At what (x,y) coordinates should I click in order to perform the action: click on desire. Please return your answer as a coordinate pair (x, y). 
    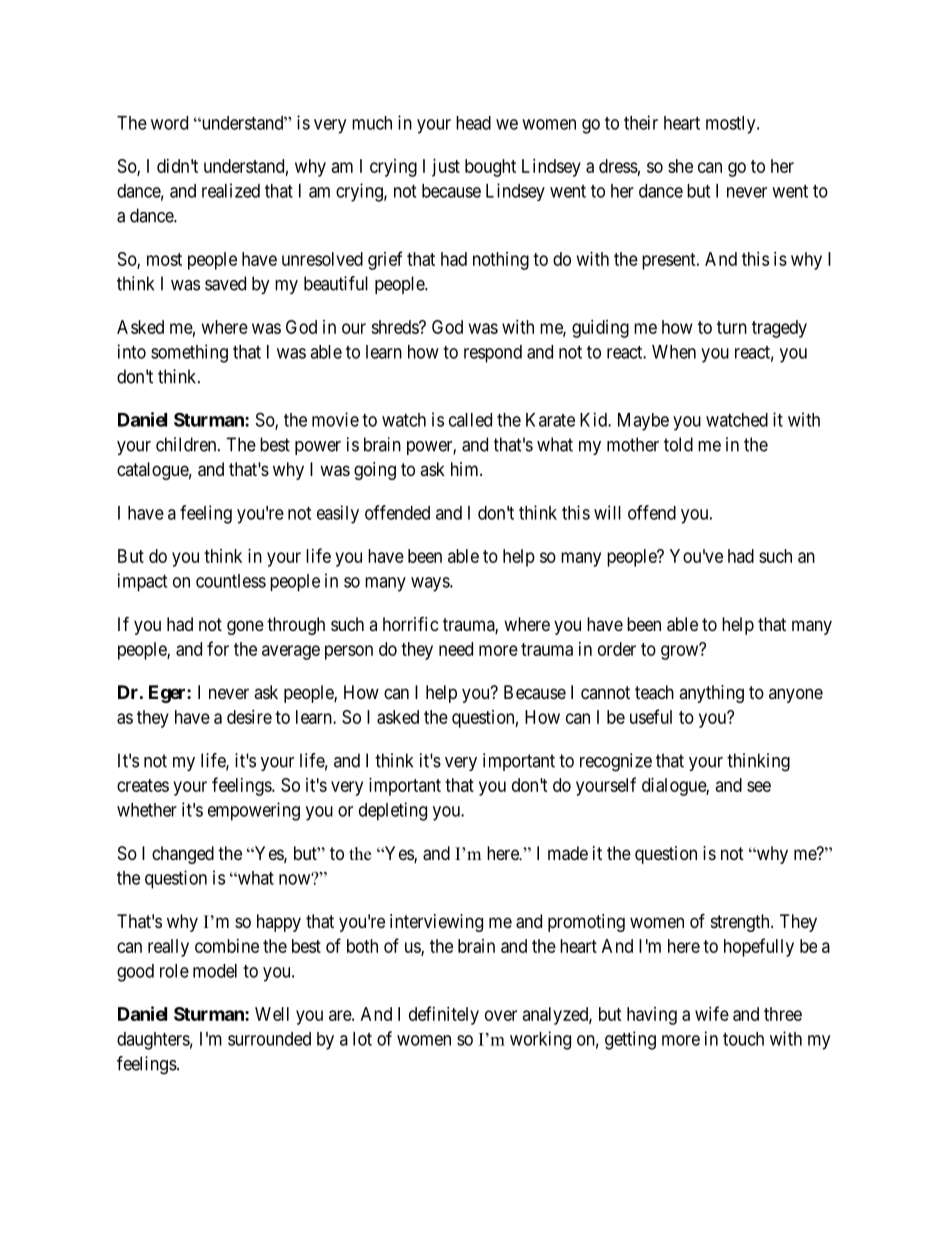
    Looking at the image, I should click on (249, 717).
